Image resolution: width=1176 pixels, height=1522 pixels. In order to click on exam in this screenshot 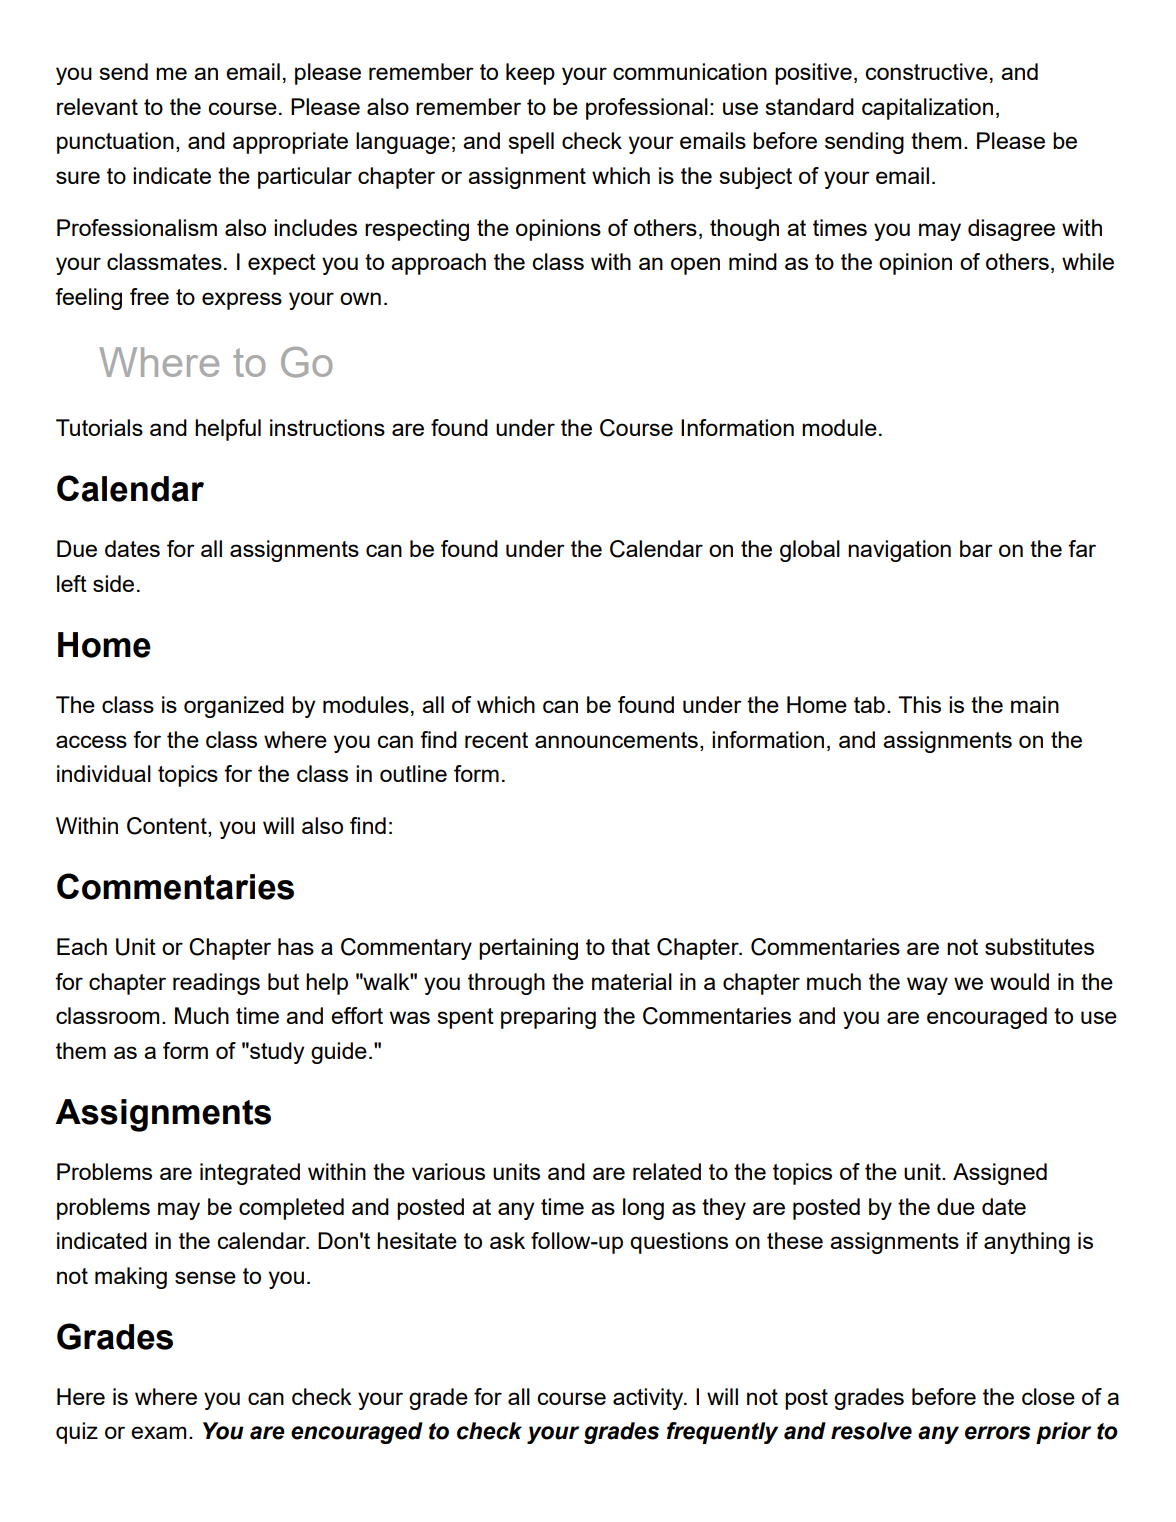, I will do `click(158, 1432)`.
